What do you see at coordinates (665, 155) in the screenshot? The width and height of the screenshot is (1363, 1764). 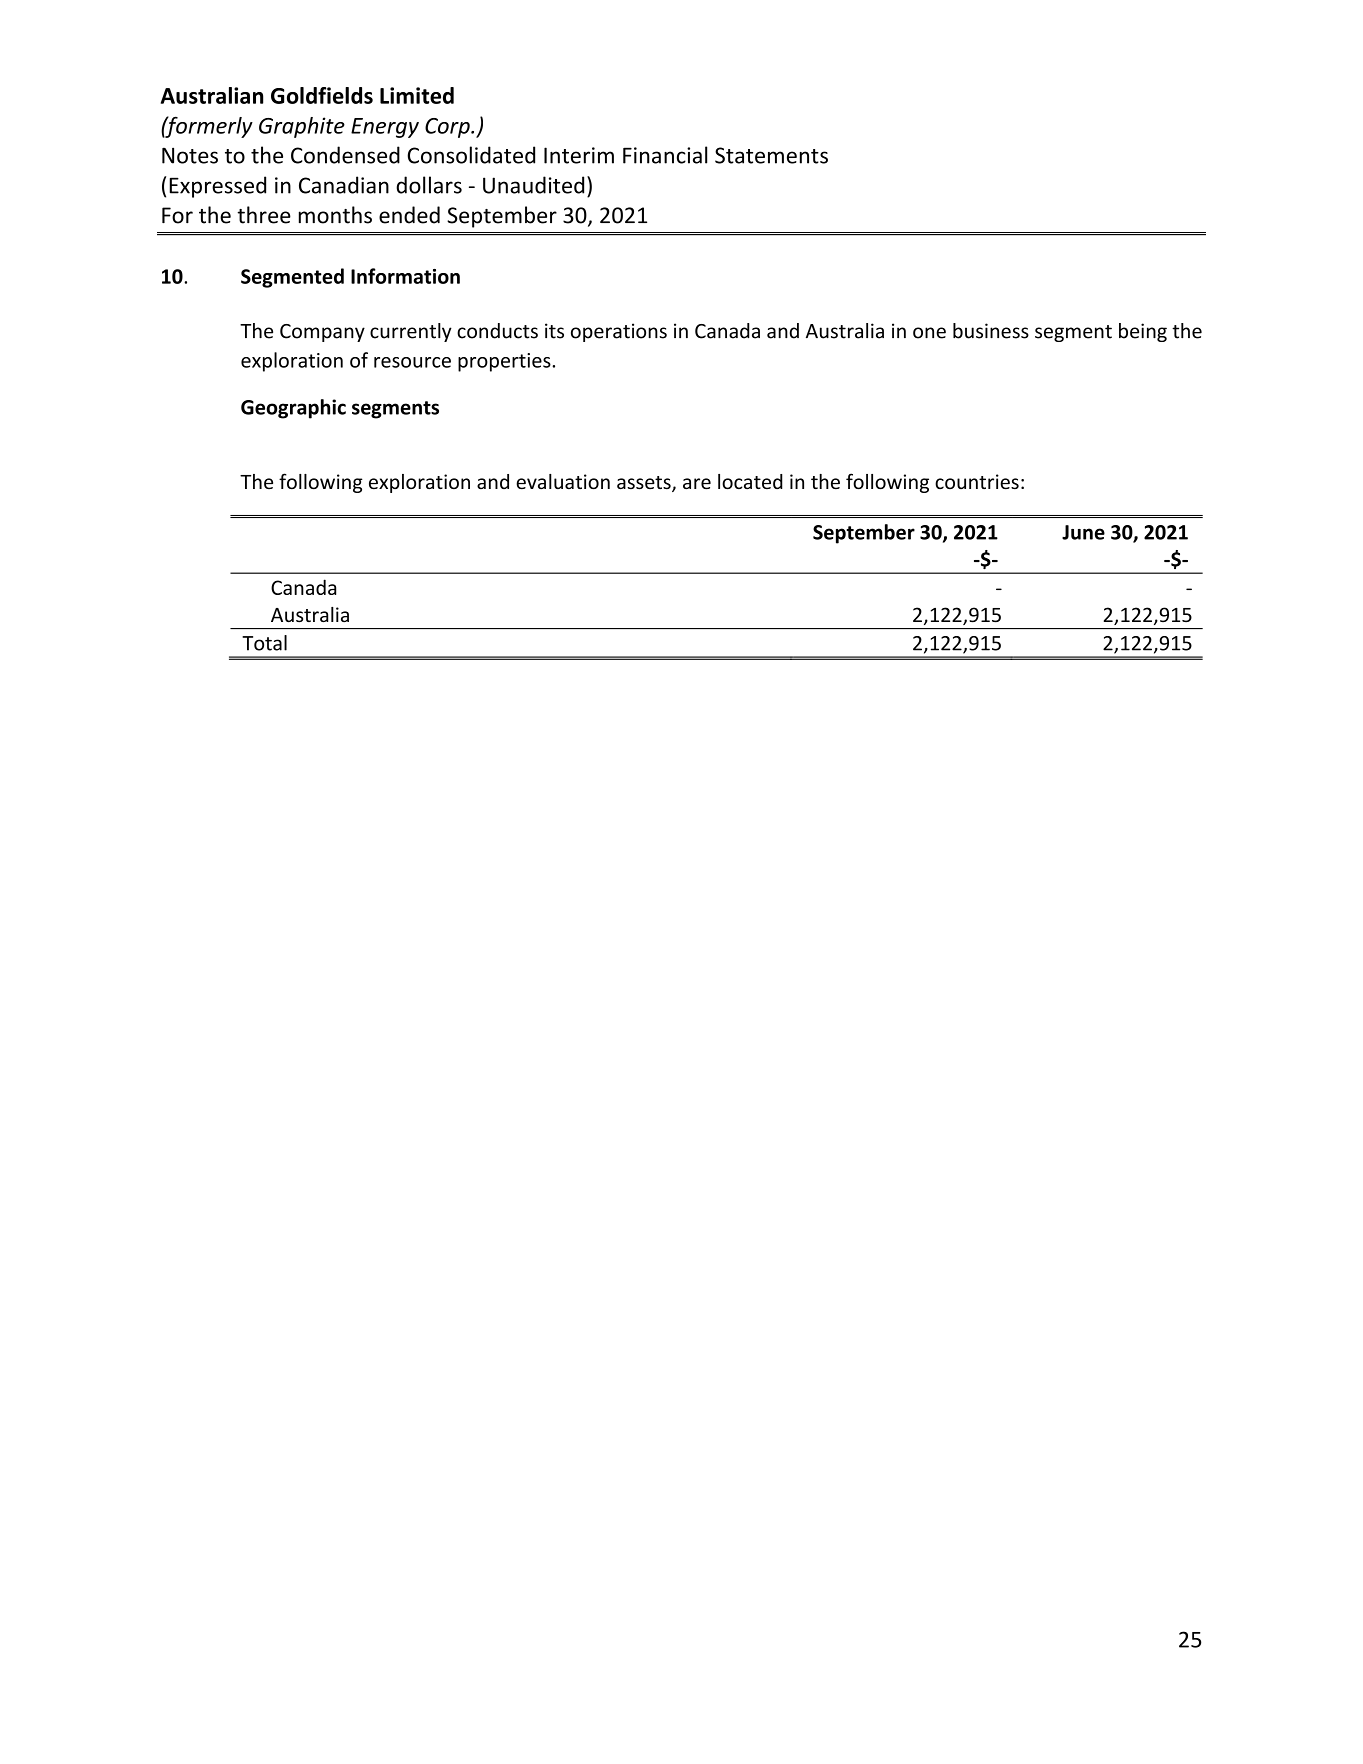 I see `Financial` at bounding box center [665, 155].
